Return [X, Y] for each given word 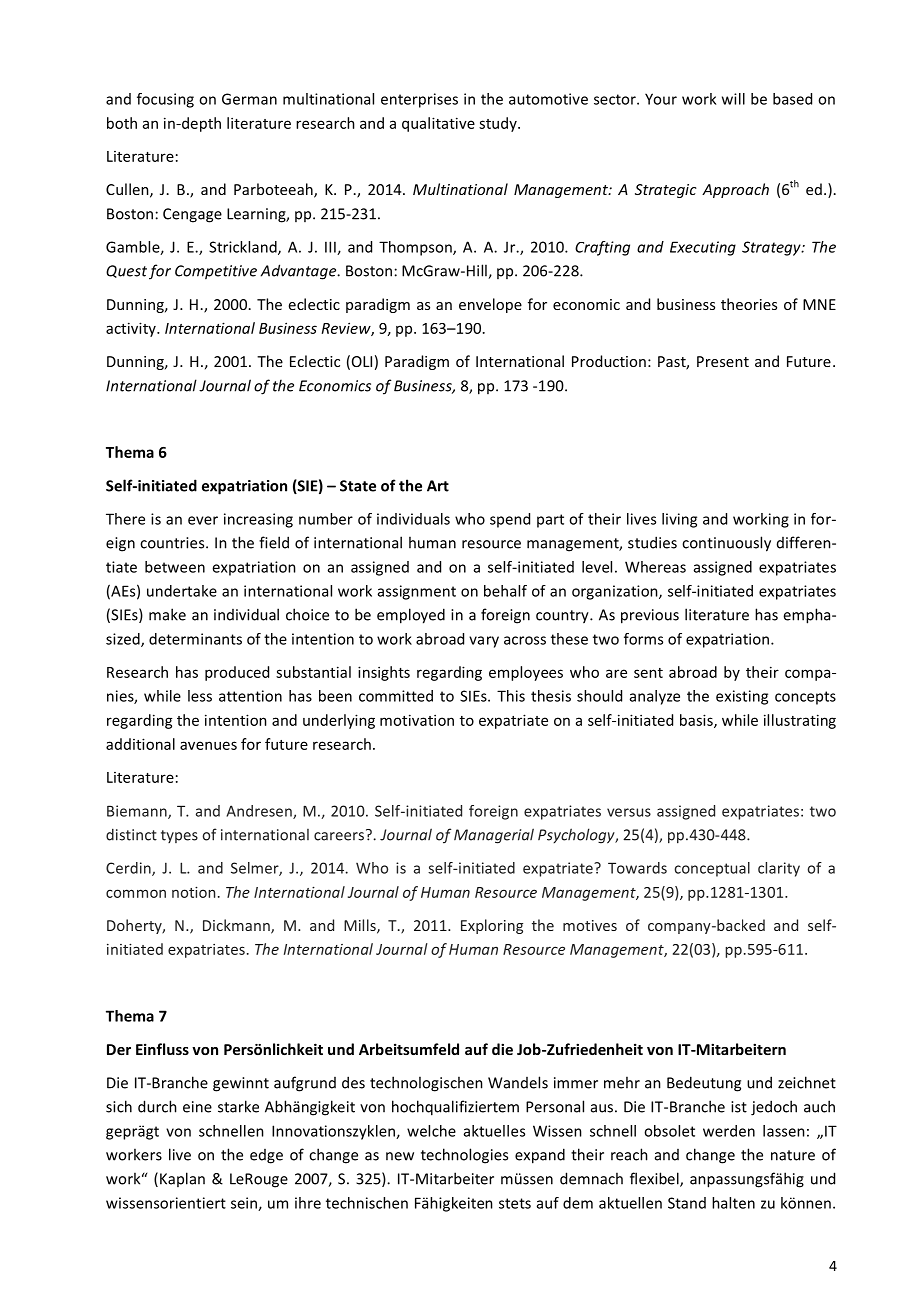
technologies [464, 1156]
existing [742, 697]
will [733, 99]
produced [237, 673]
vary [484, 642]
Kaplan [182, 1179]
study [499, 124]
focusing [165, 100]
